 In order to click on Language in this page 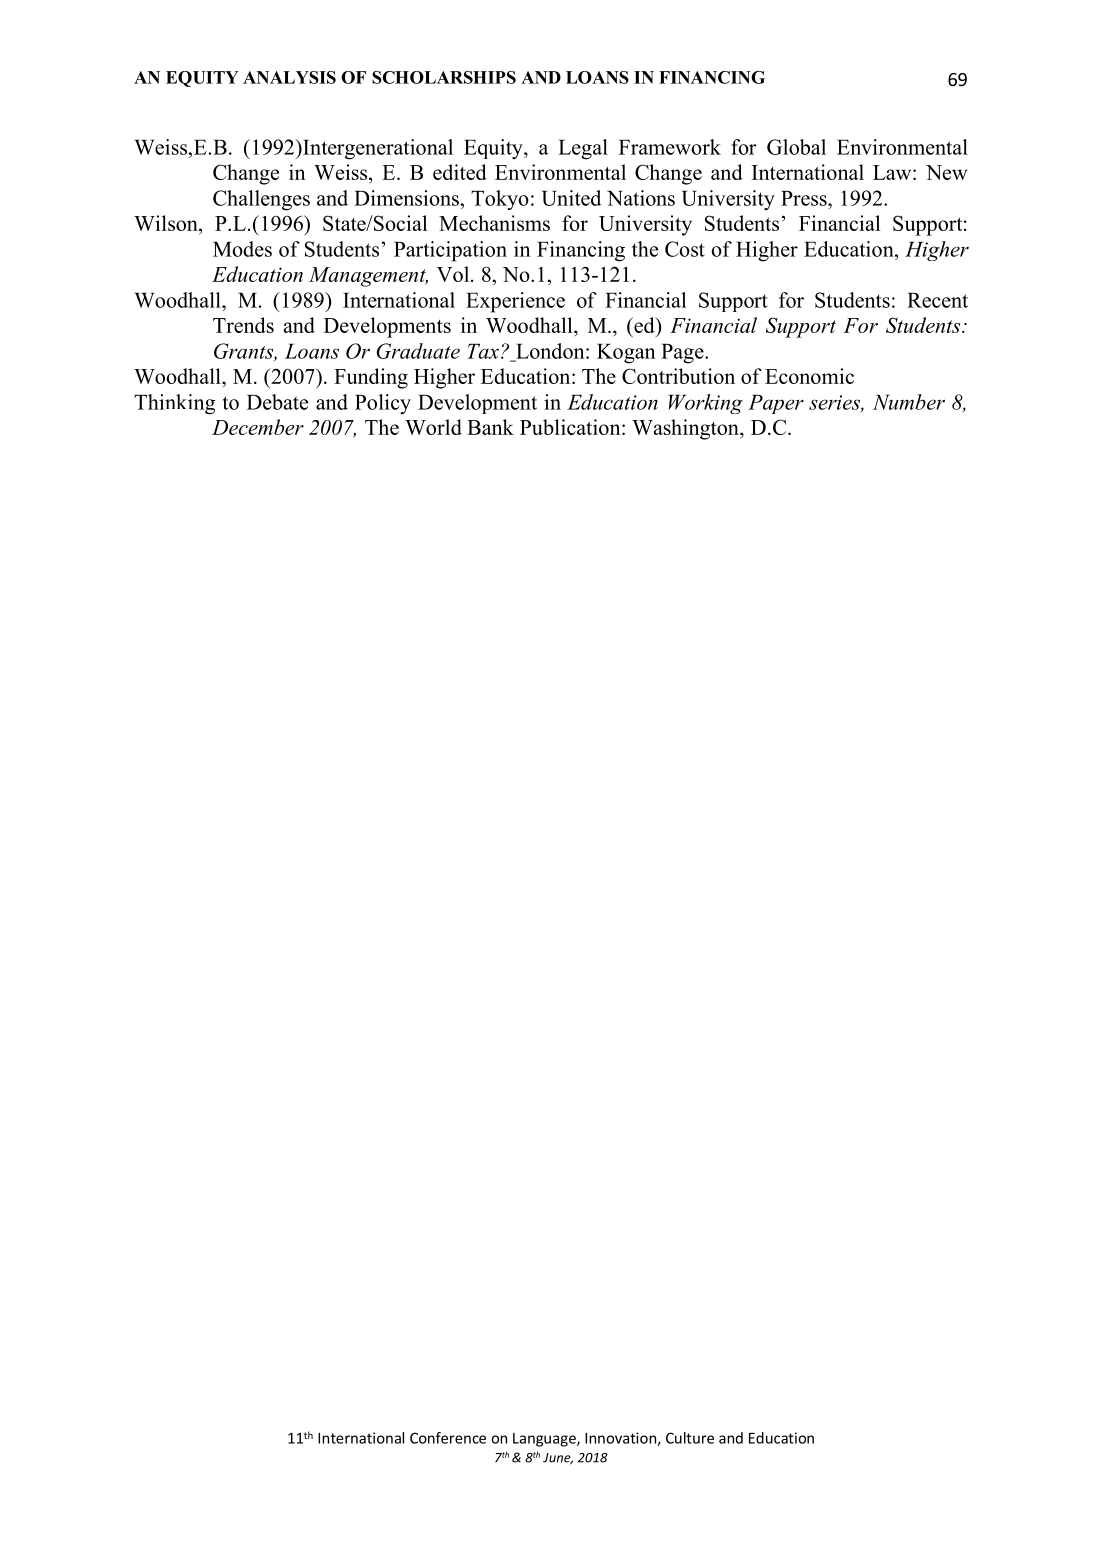, I will do `click(545, 1440)`.
